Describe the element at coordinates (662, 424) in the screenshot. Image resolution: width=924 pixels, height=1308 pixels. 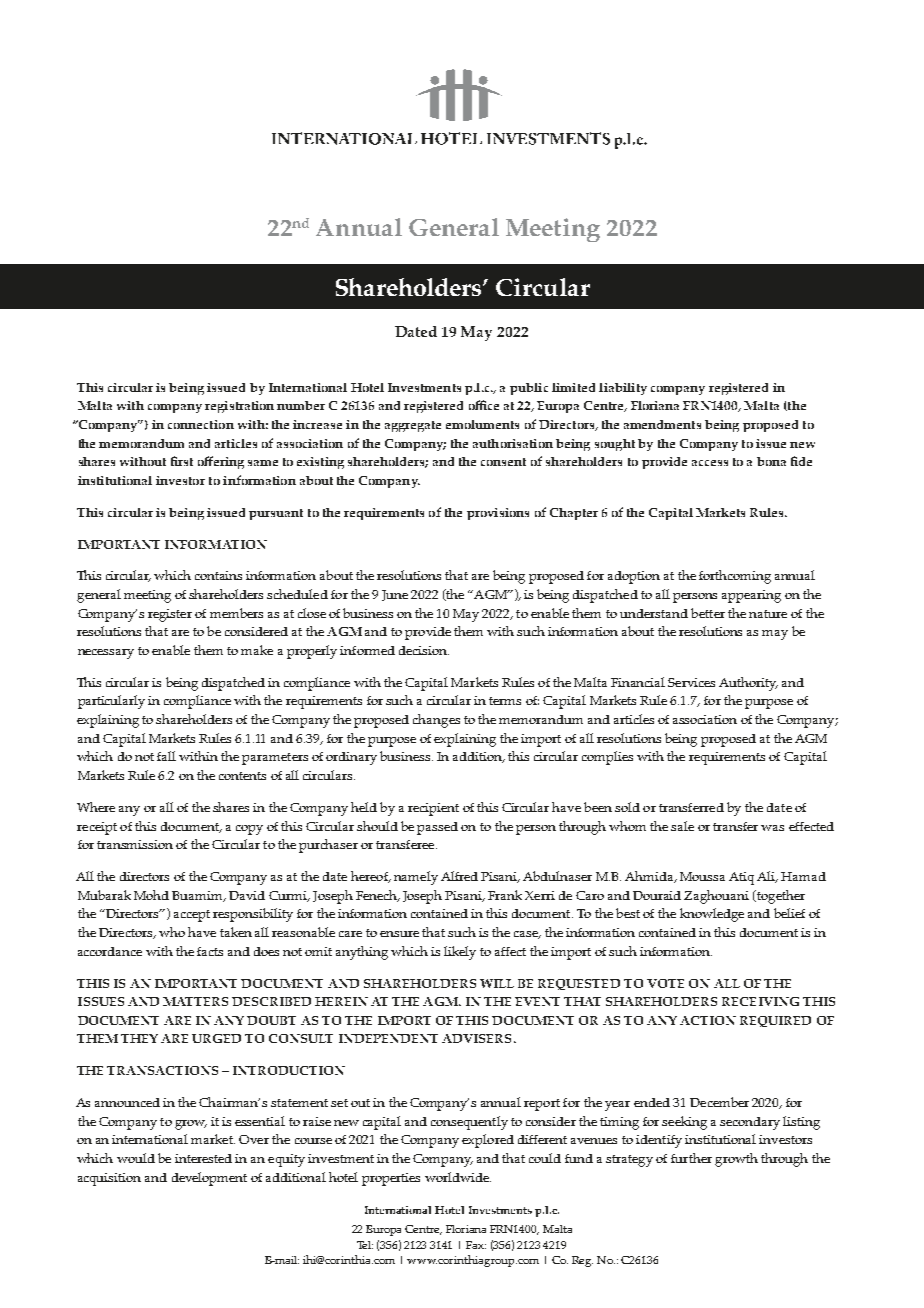
I see `amendments` at that location.
